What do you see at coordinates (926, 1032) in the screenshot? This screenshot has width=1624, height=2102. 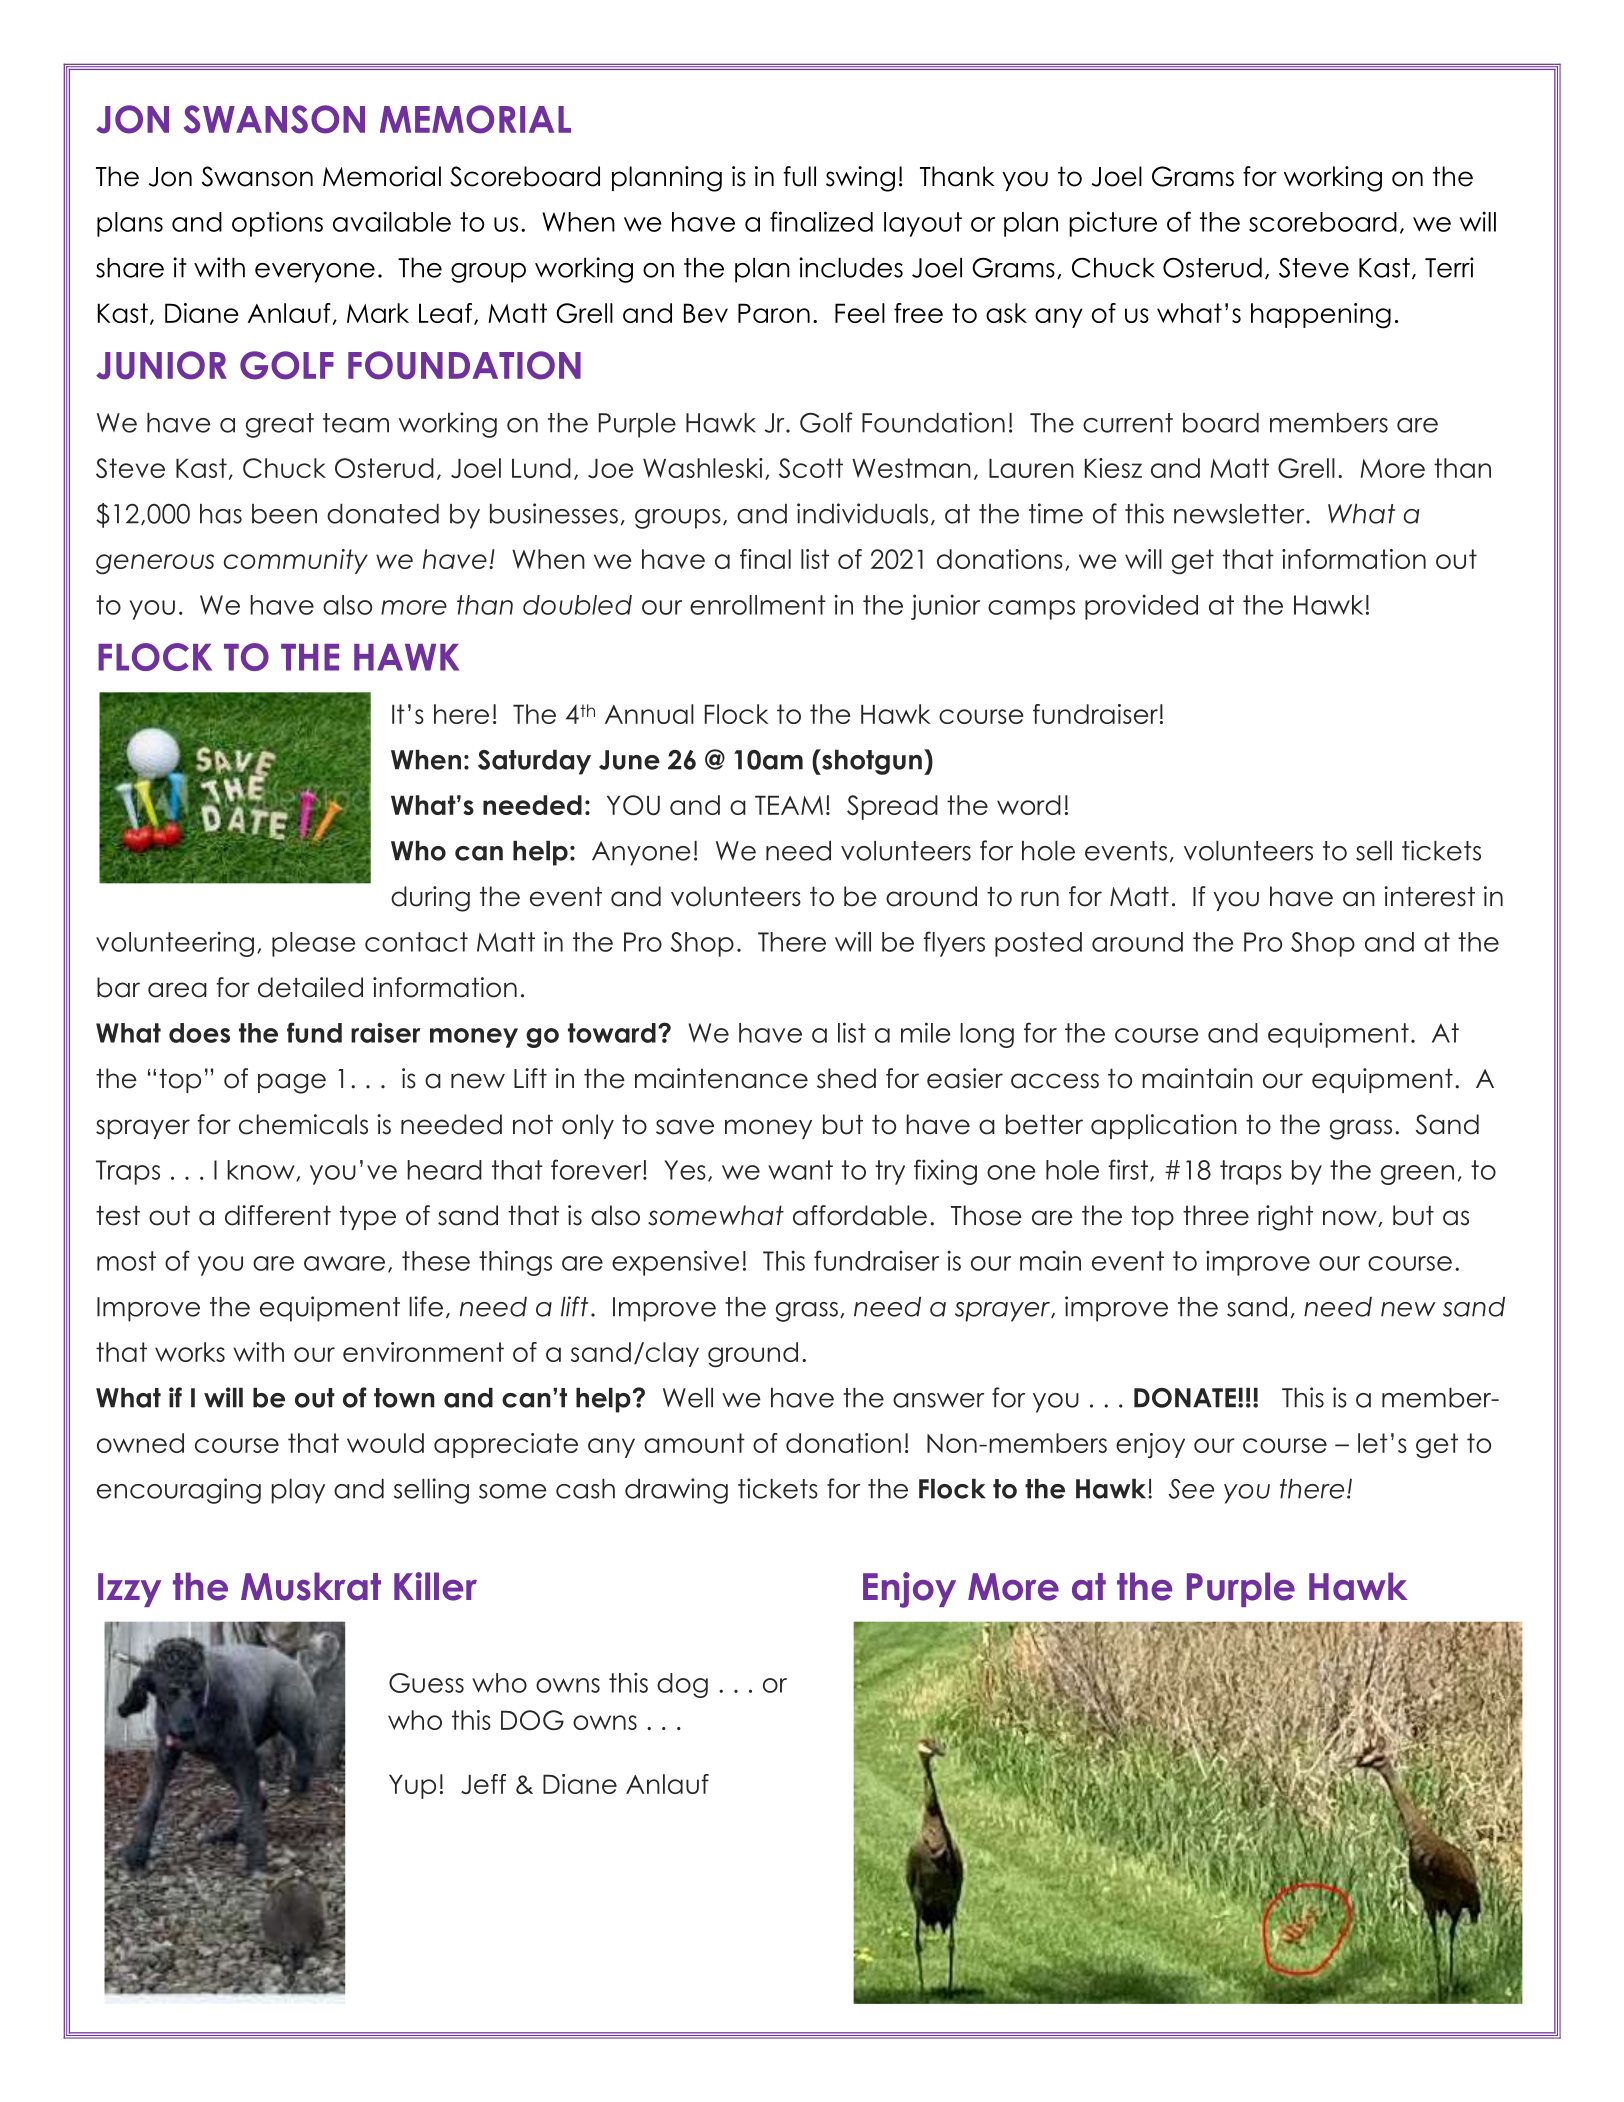 I see `mile` at bounding box center [926, 1032].
